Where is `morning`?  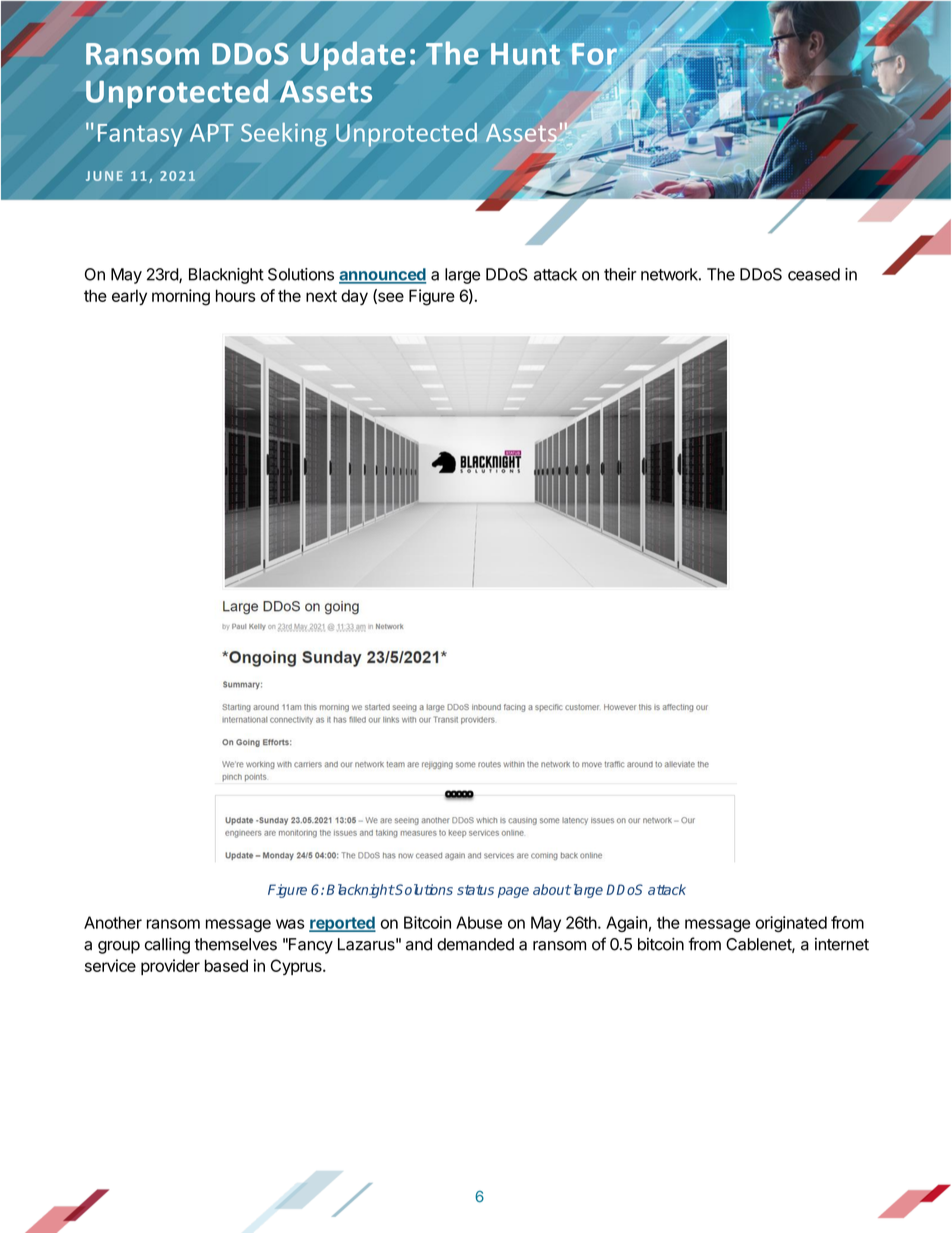
morning is located at coordinates (181, 297).
